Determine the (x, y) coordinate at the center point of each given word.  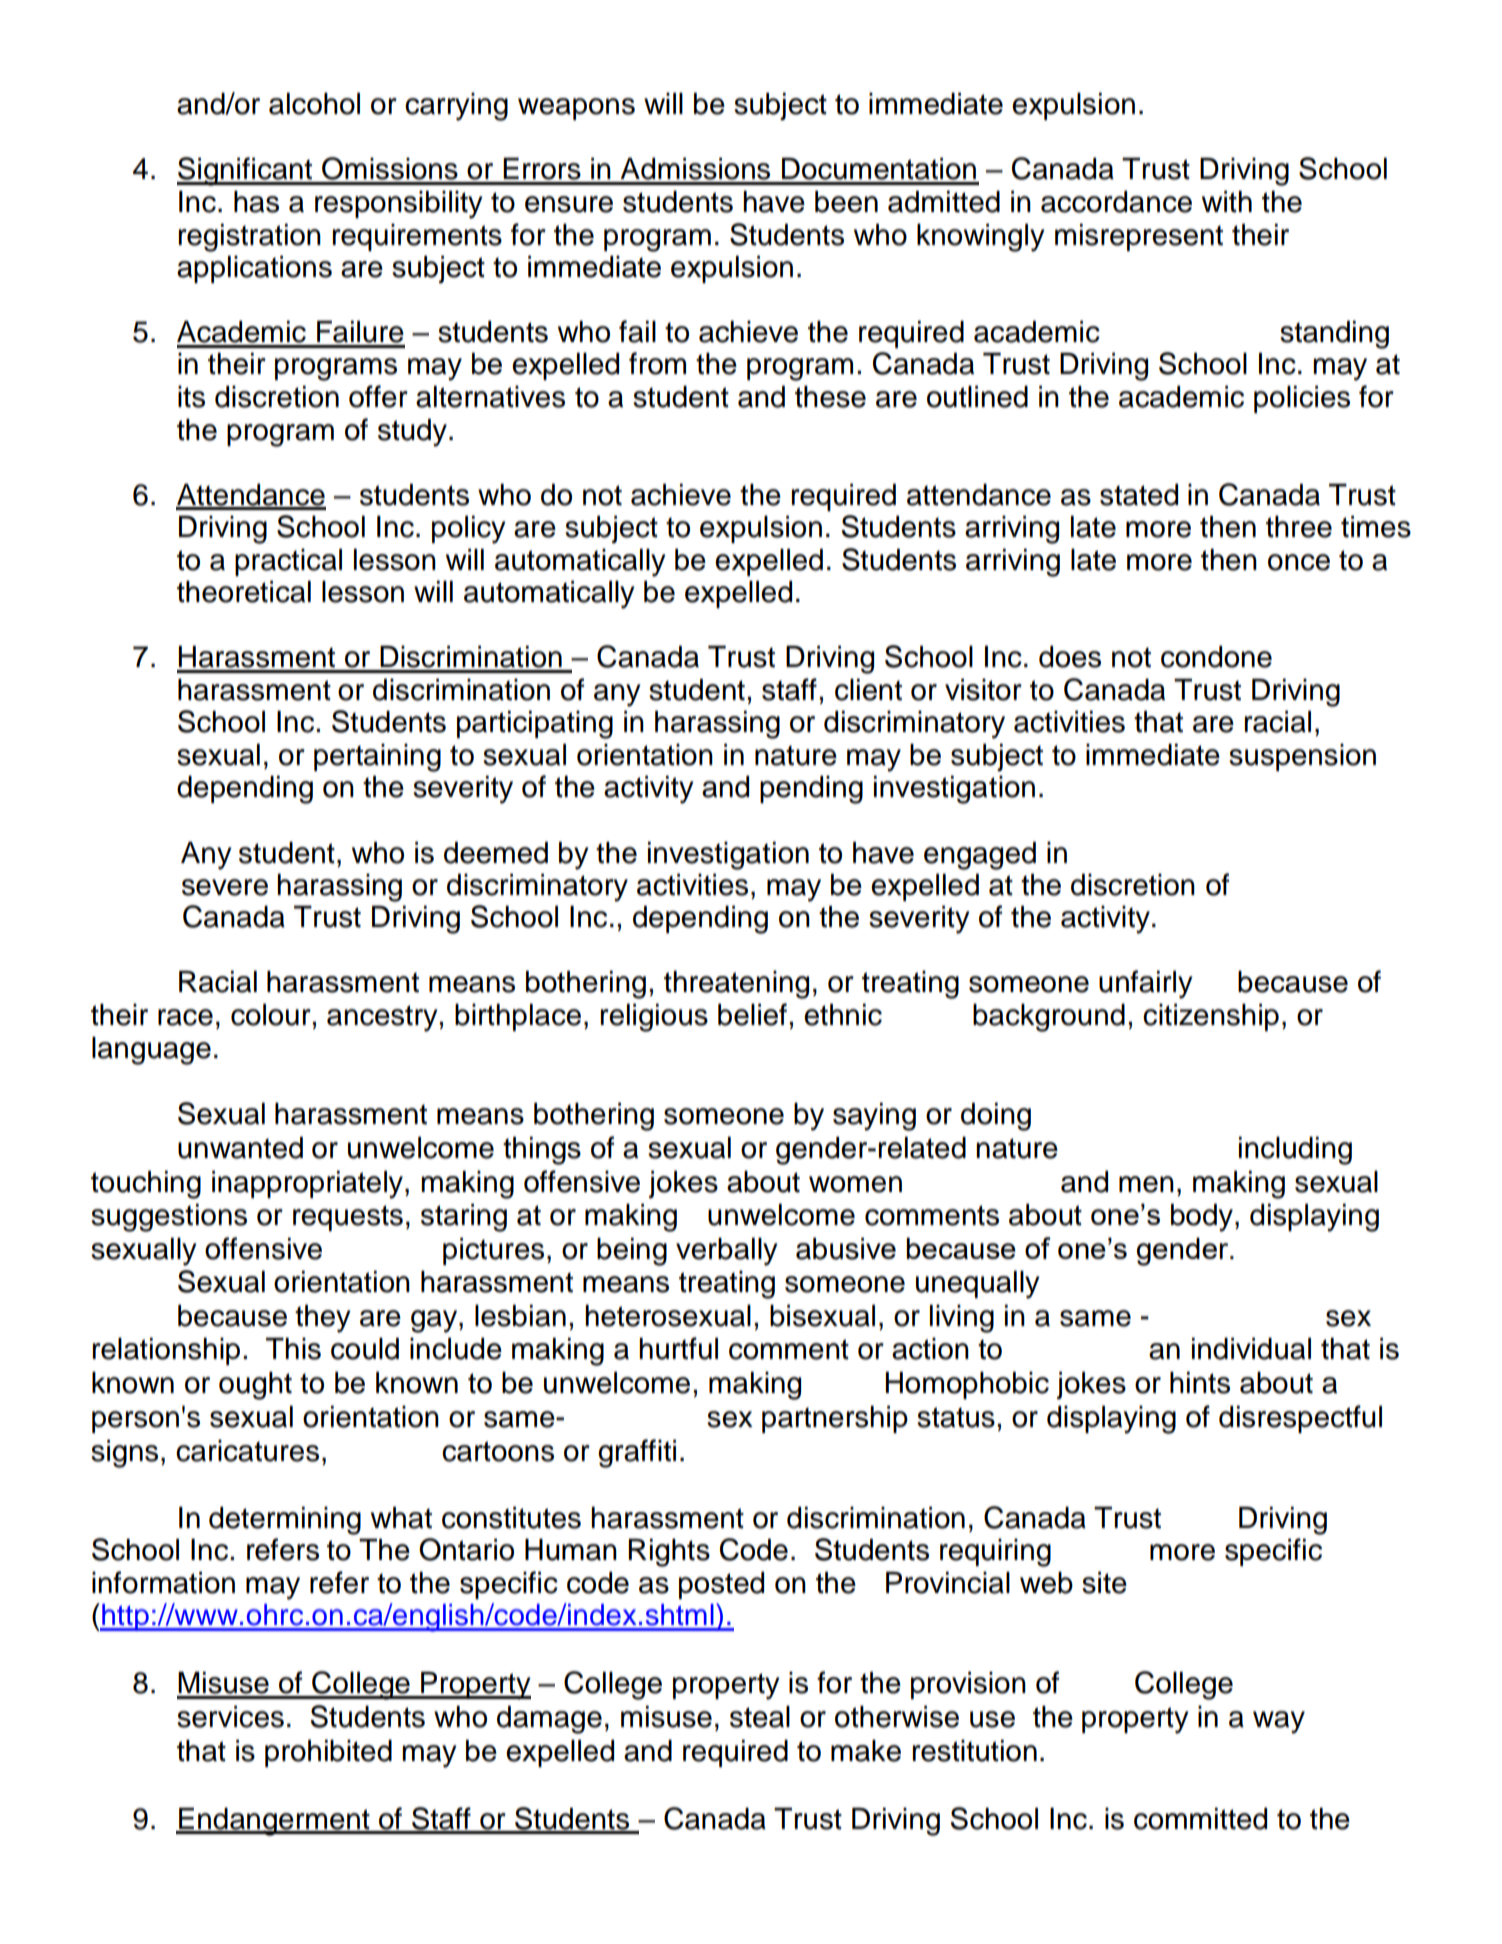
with (1227, 202)
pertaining (377, 758)
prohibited (328, 1753)
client (868, 690)
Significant (246, 171)
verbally (726, 1252)
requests (348, 1218)
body (1202, 1218)
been (846, 202)
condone (1216, 657)
